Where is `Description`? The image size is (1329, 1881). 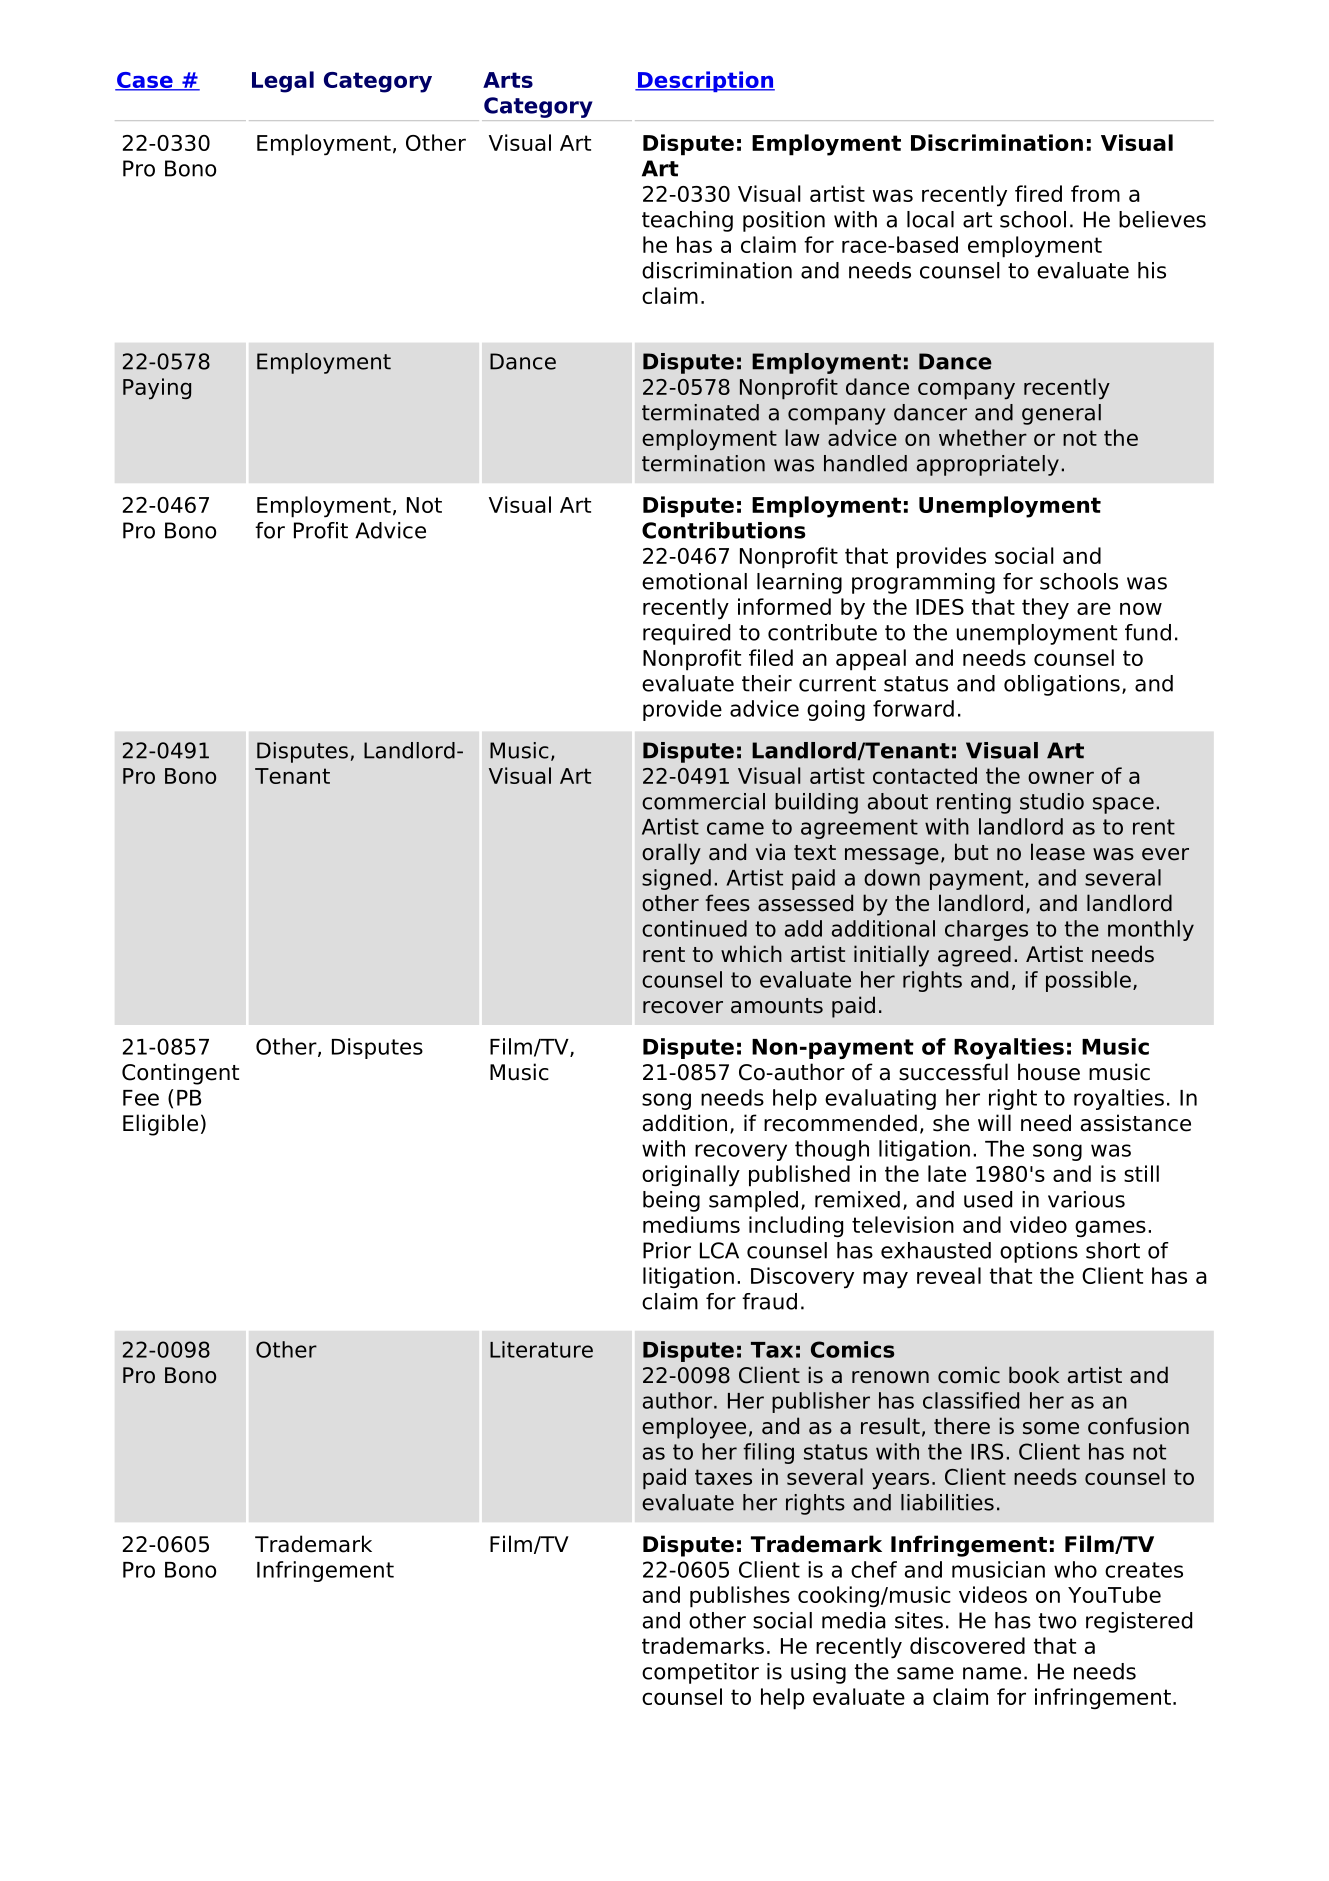 Description is located at coordinates (705, 81).
